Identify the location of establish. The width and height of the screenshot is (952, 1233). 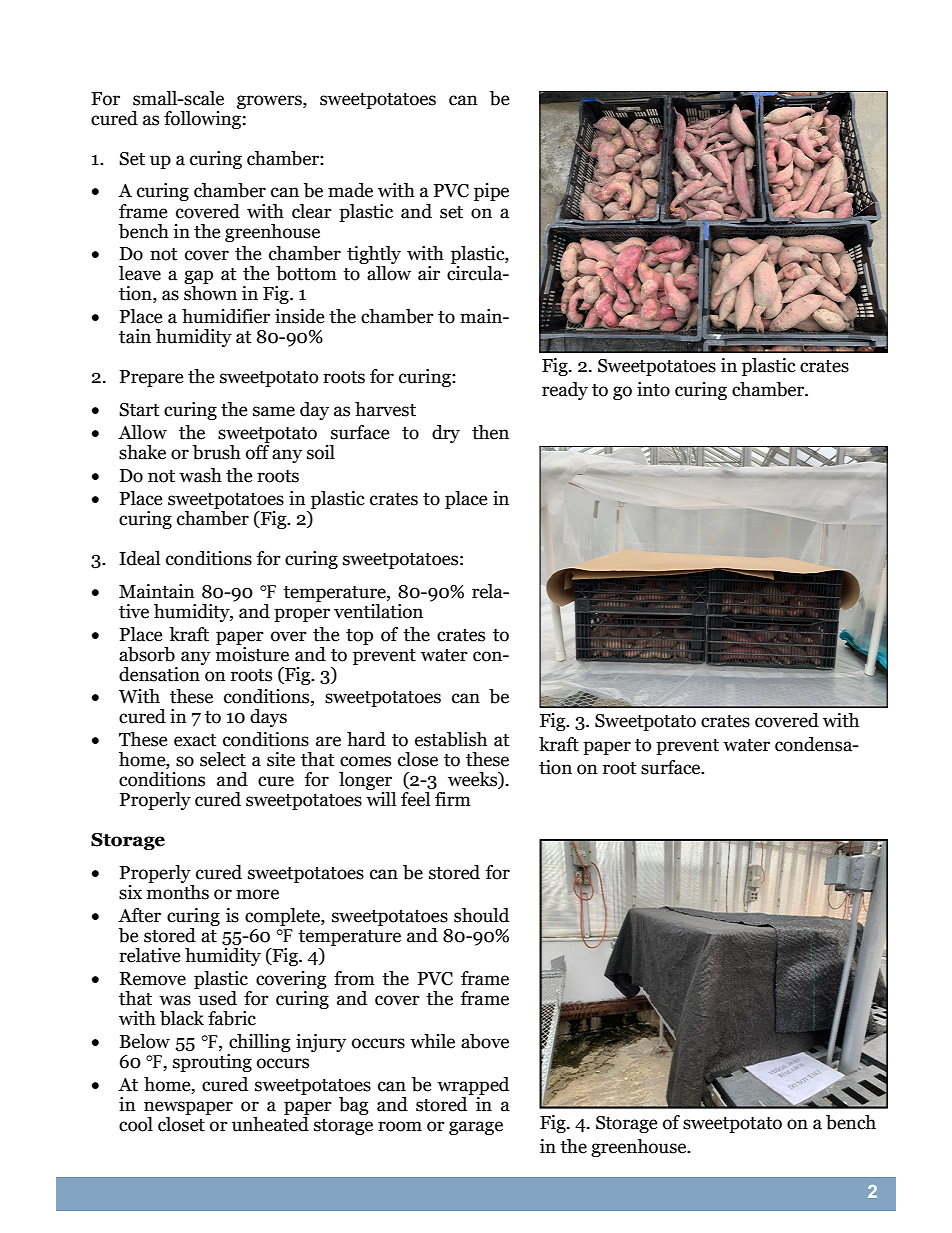
(451, 739).
